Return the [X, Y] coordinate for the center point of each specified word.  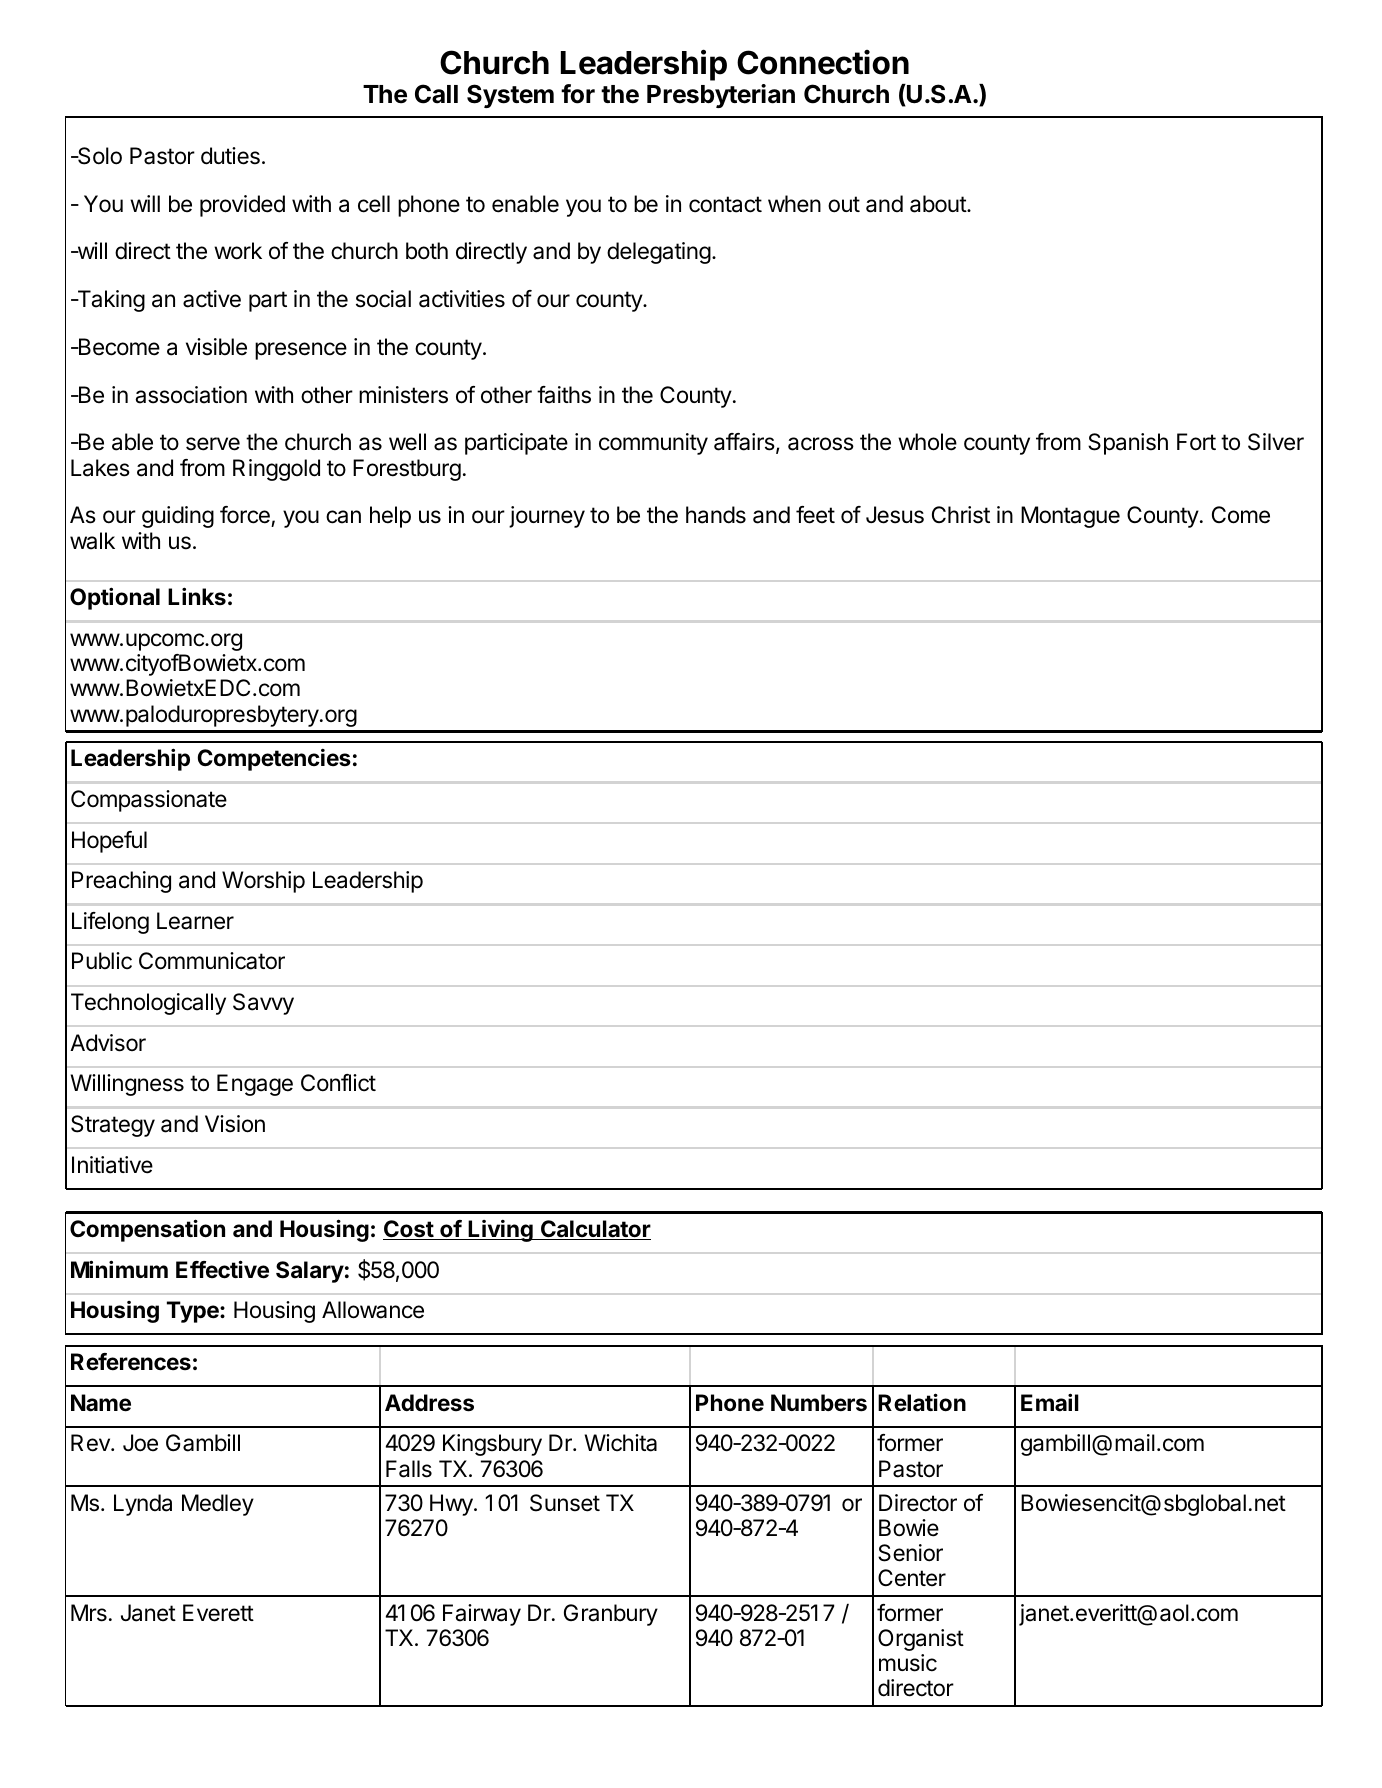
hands [716, 515]
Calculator [595, 1230]
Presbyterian [721, 96]
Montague [1070, 517]
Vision [235, 1124]
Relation [922, 1402]
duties [230, 156]
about [939, 204]
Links [197, 596]
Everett [218, 1613]
